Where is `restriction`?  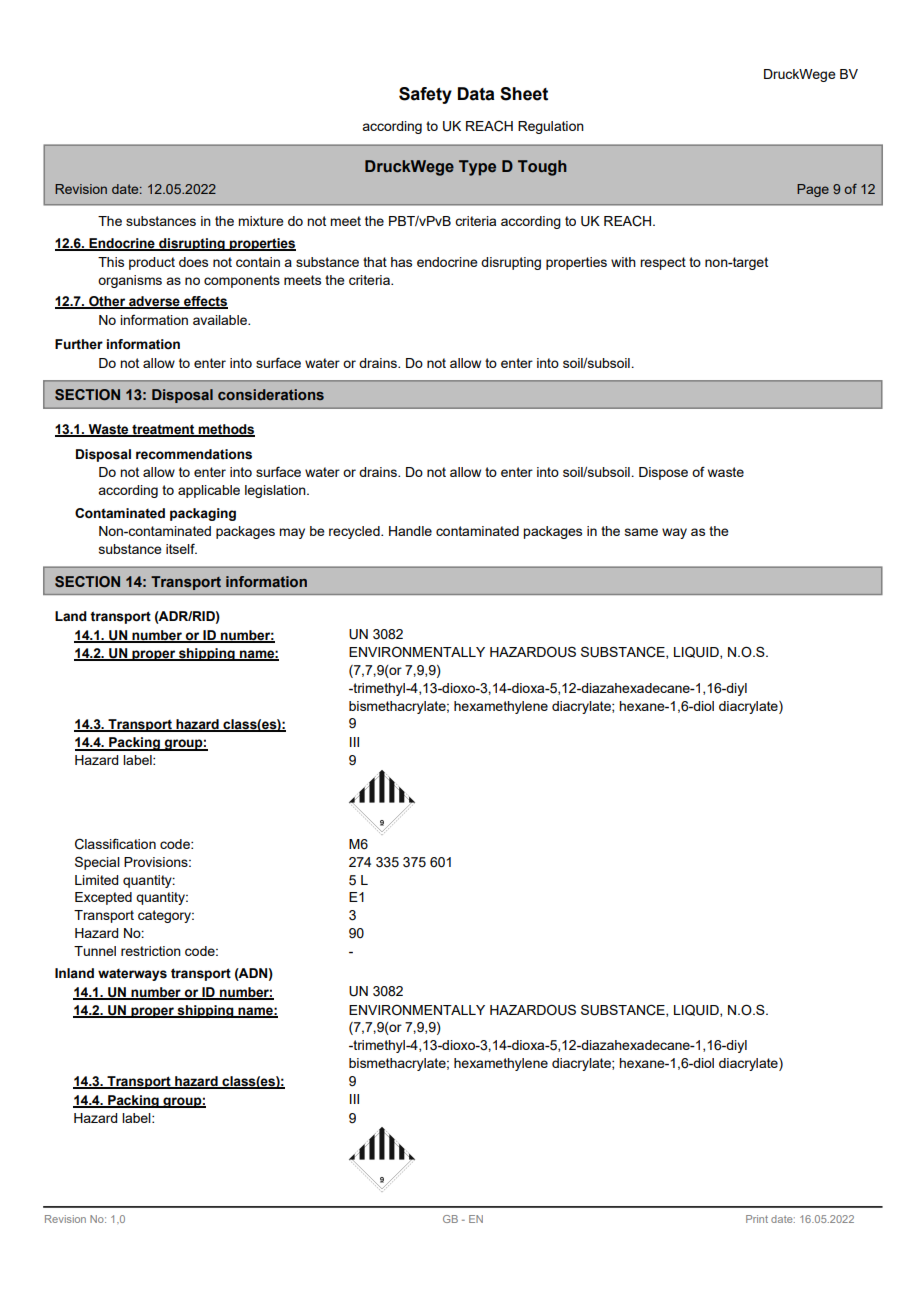 restriction is located at coordinates (151, 951).
